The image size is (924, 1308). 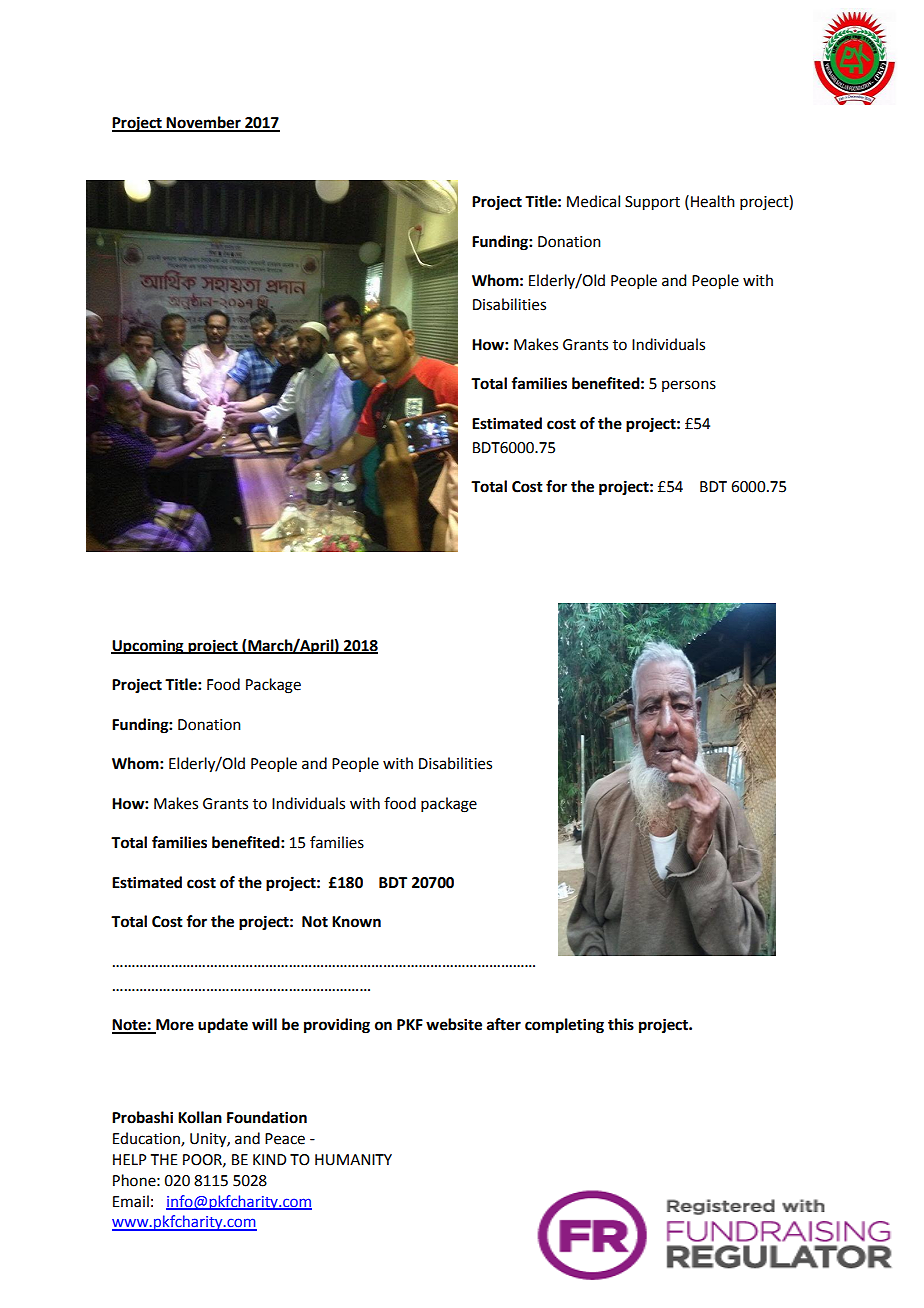 What do you see at coordinates (652, 203) in the screenshot?
I see `Support` at bounding box center [652, 203].
